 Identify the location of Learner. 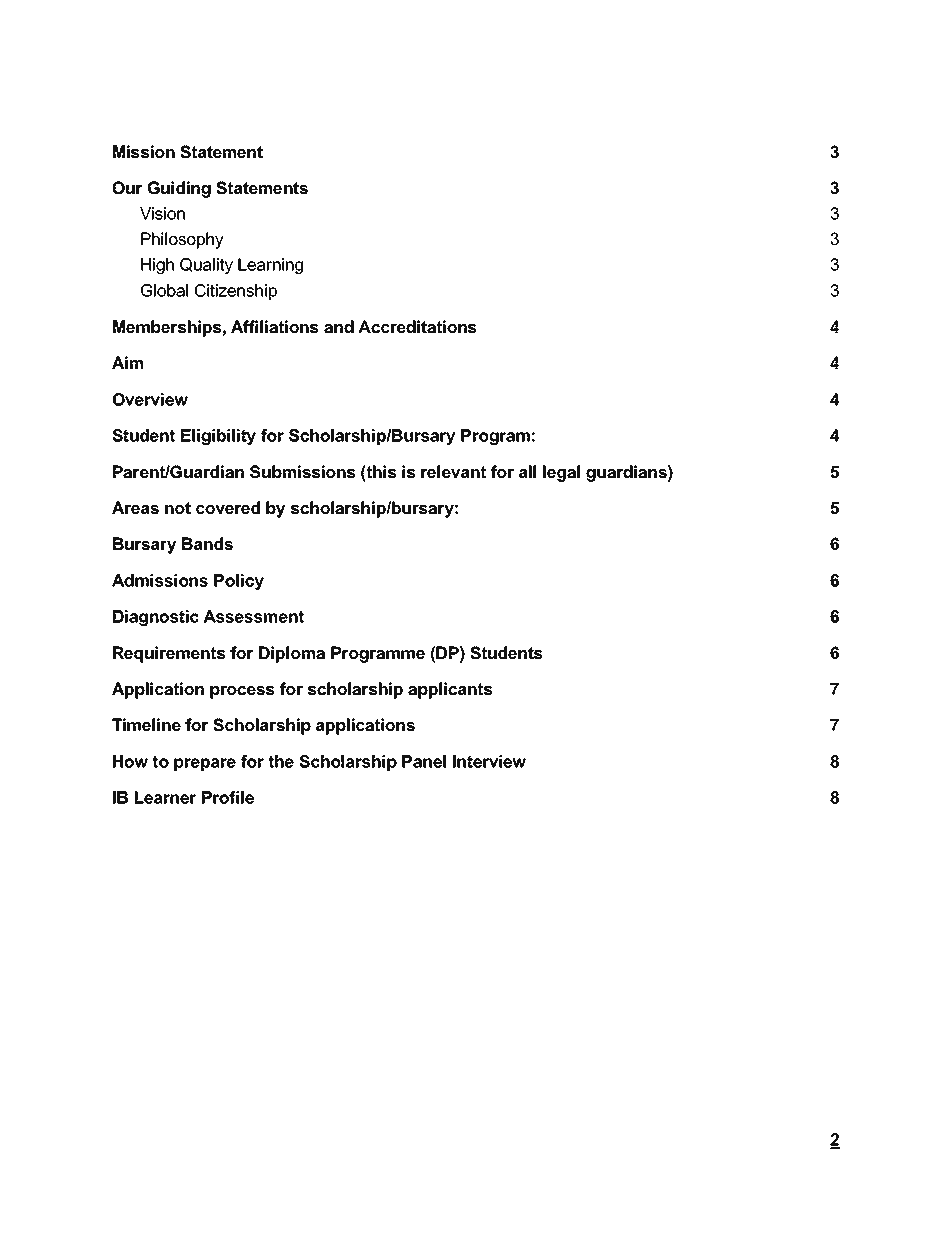
(165, 797).
